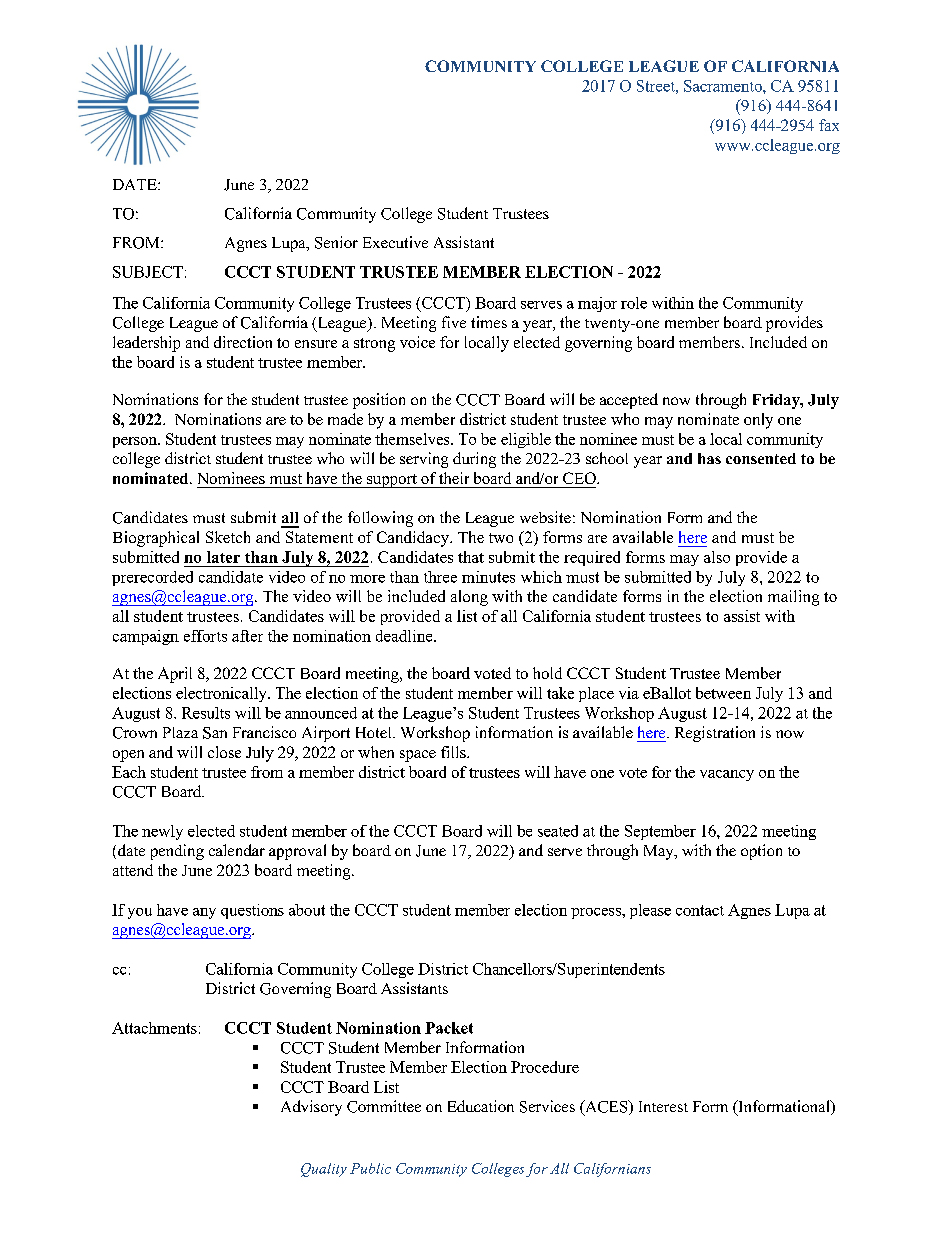  Describe the element at coordinates (469, 598) in the screenshot. I see `along` at that location.
